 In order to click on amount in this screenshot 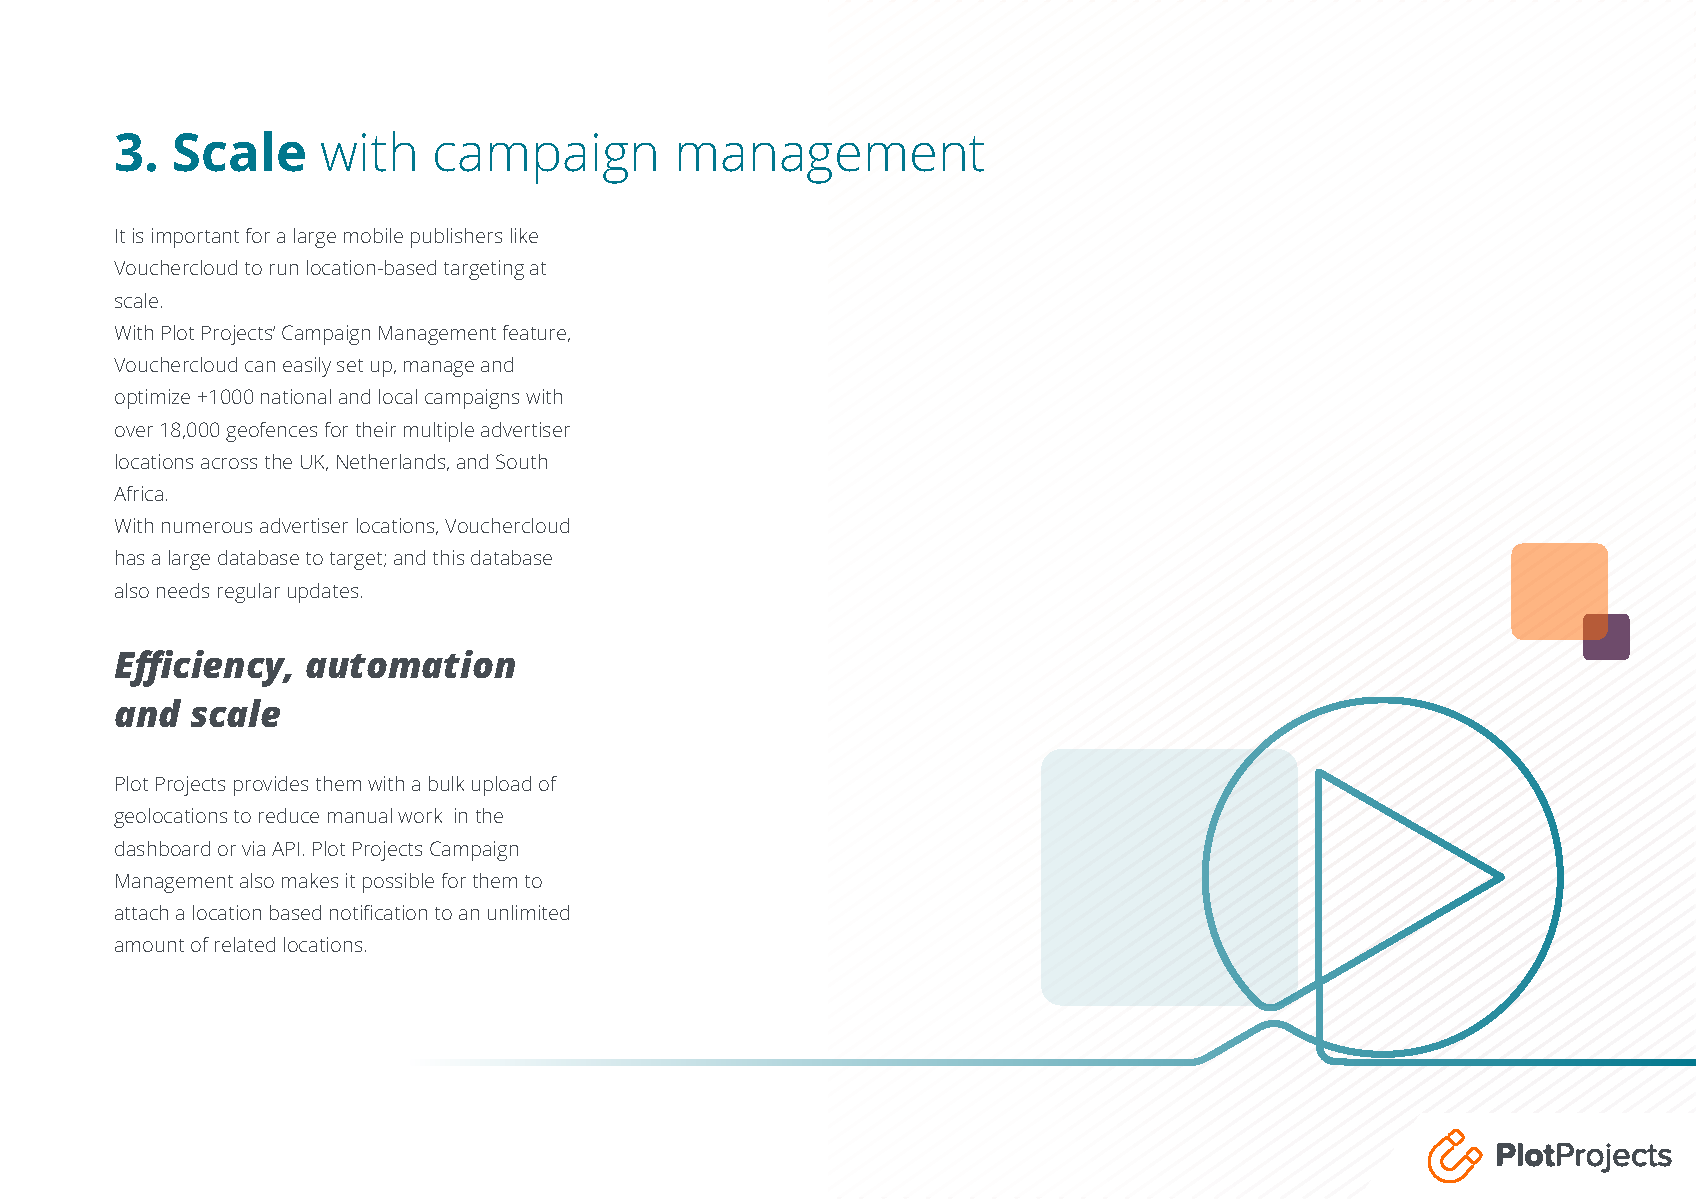, I will do `click(149, 945)`.
